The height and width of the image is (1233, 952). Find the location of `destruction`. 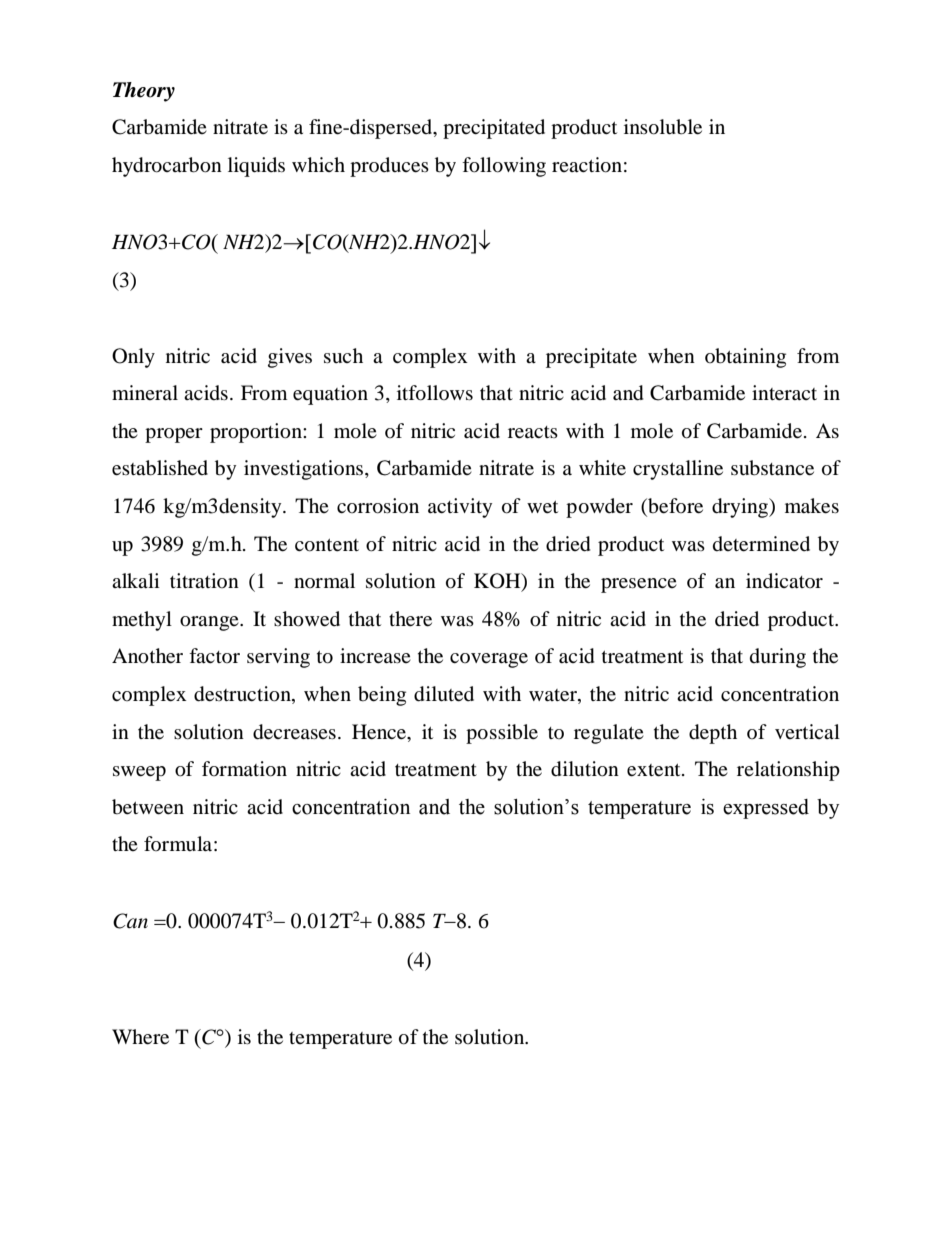

destruction is located at coordinates (243, 694).
